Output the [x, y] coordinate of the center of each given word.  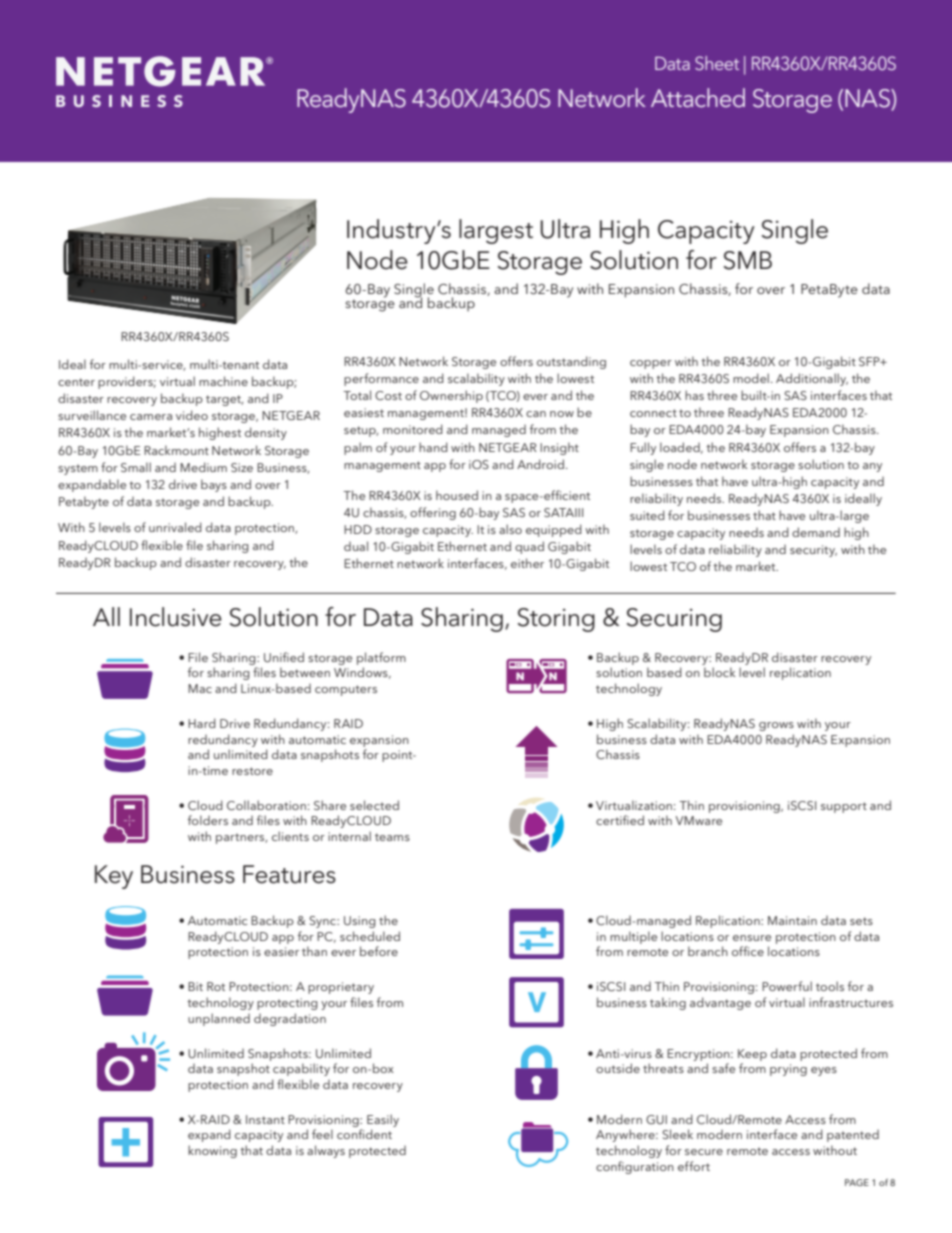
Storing [556, 620]
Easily [383, 1120]
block [720, 672]
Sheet [717, 63]
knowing [212, 1151]
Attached [698, 97]
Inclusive [176, 617]
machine [223, 381]
